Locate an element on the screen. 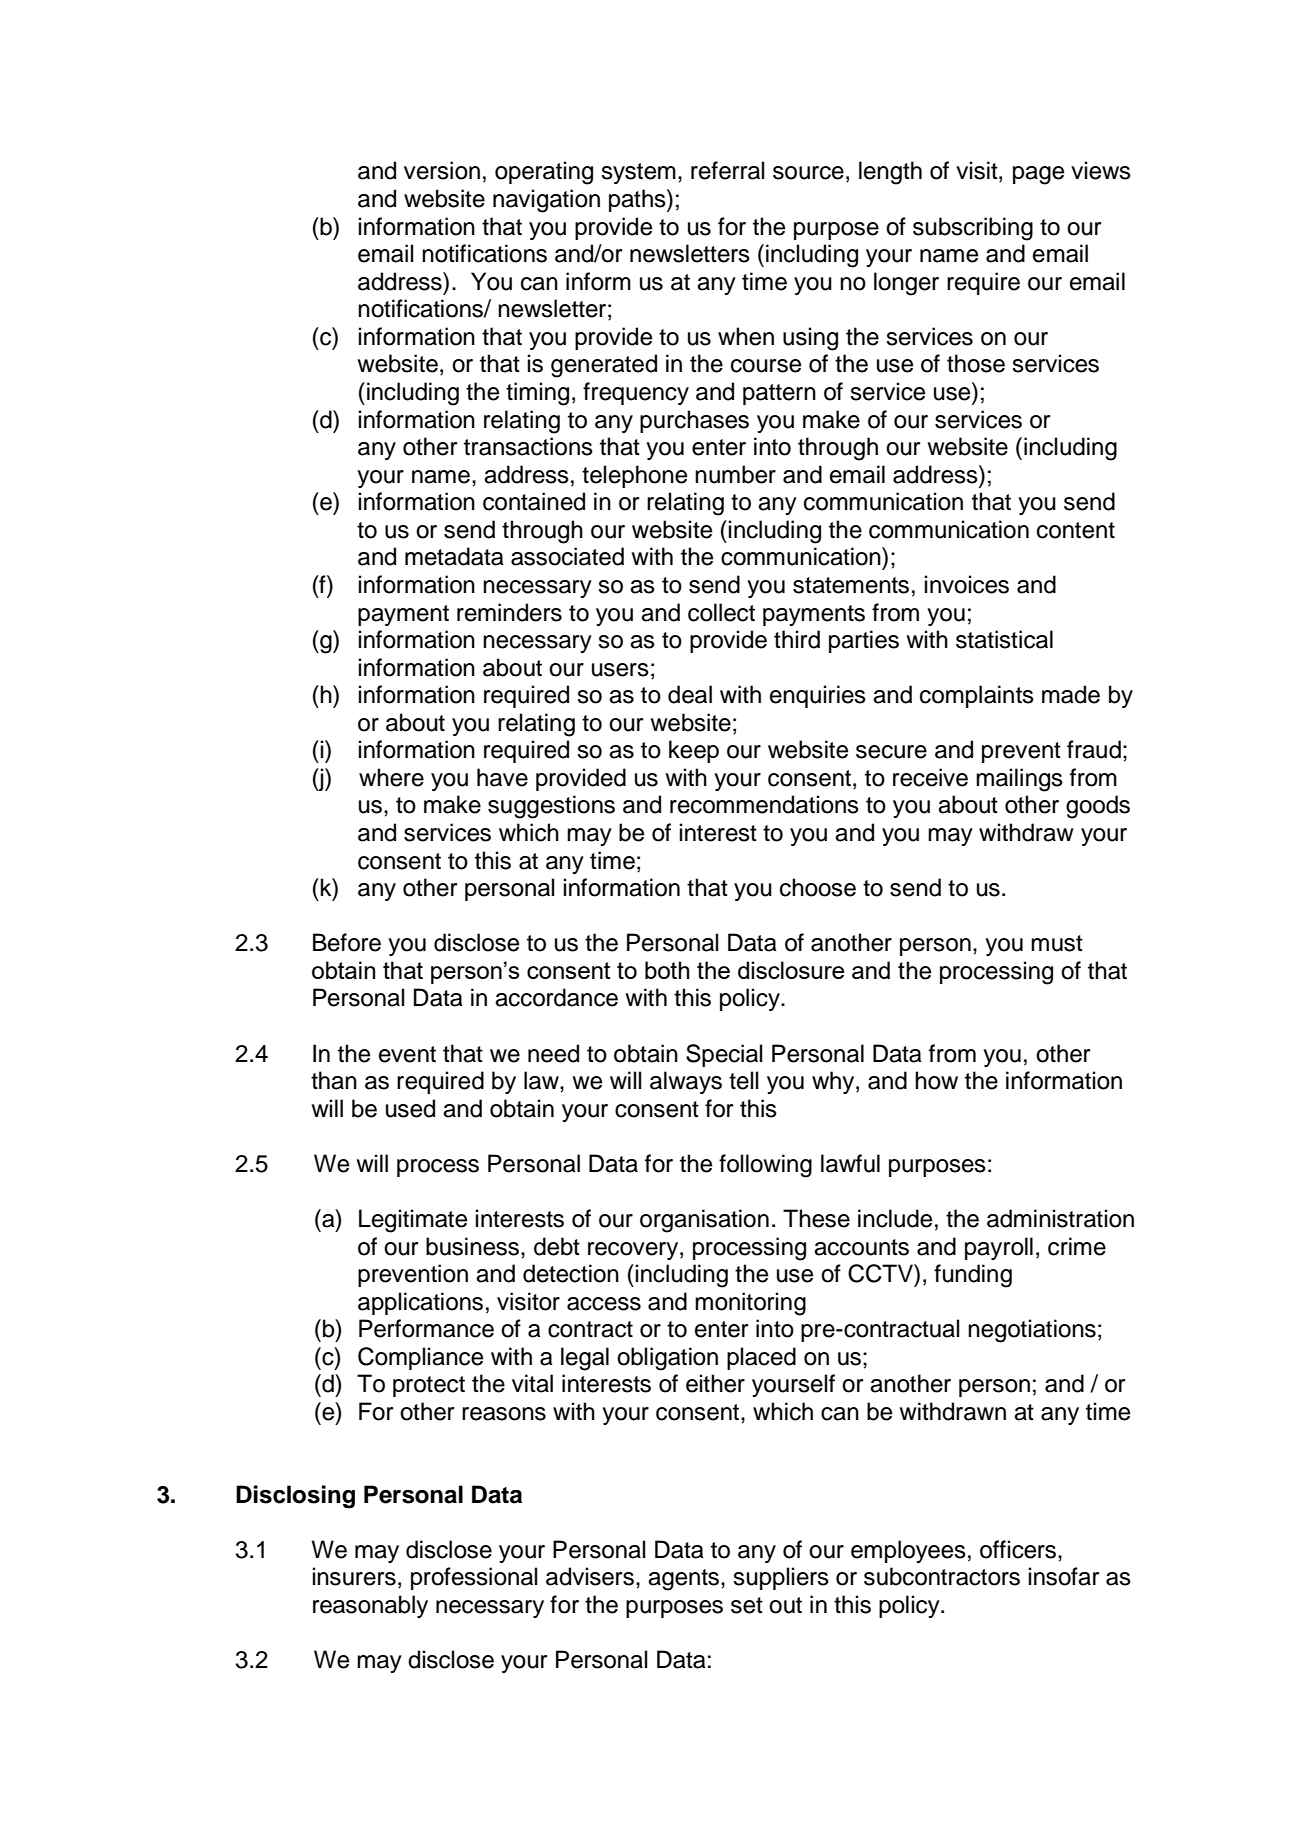 The width and height of the screenshot is (1296, 1835). reminders is located at coordinates (509, 612).
